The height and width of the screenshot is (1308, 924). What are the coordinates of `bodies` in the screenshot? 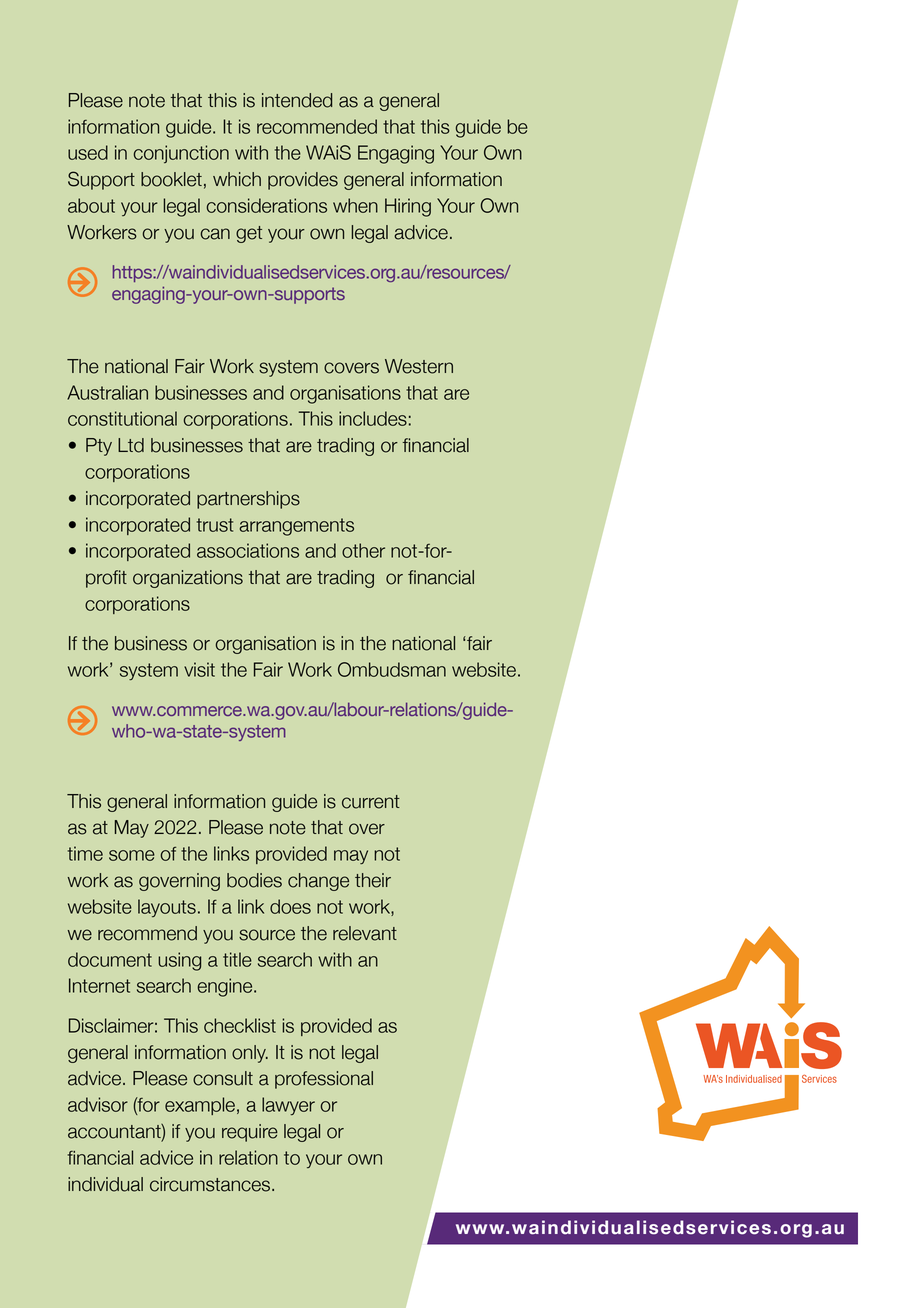 It's located at (254, 880).
